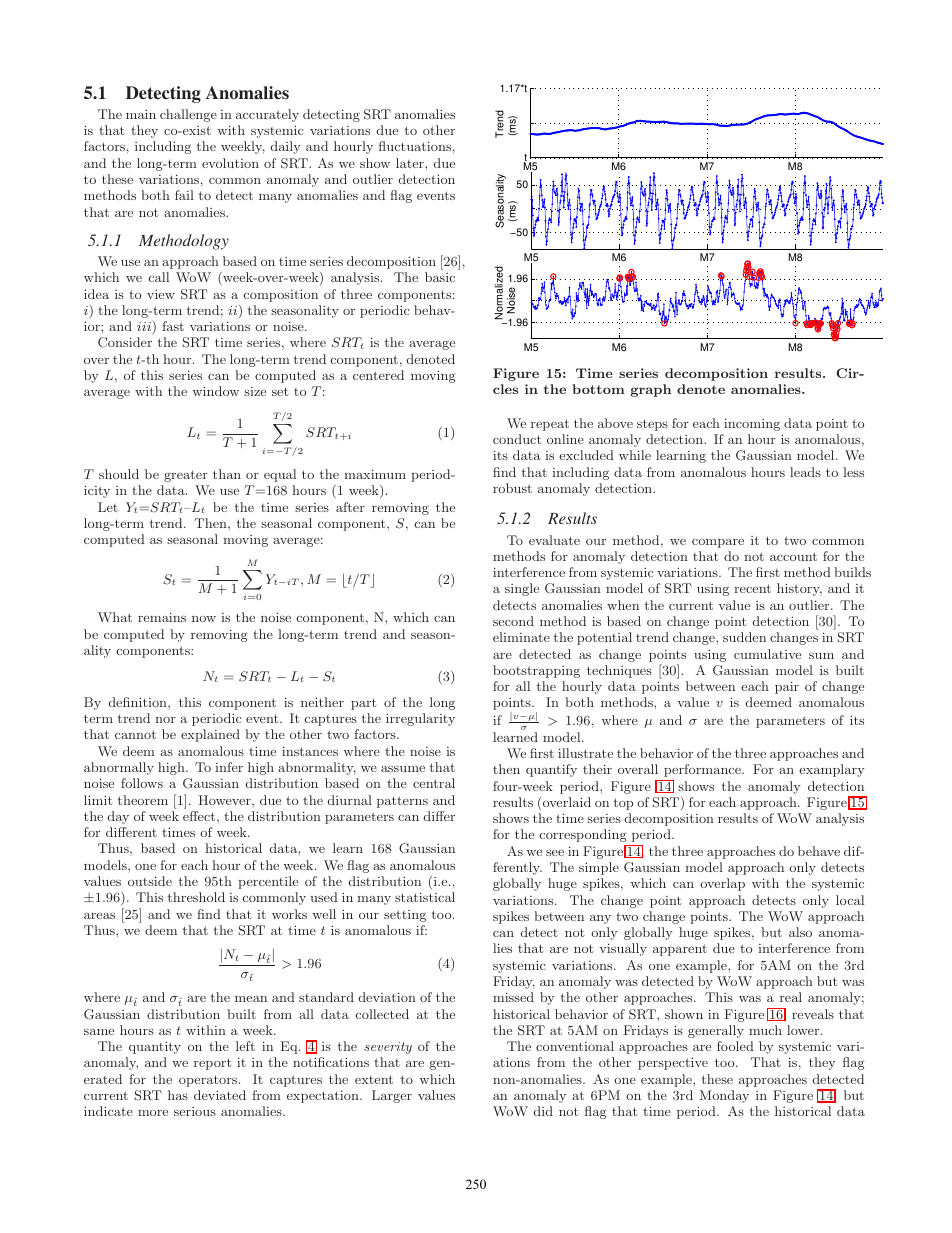  Describe the element at coordinates (724, 1096) in the screenshot. I see `Monday` at that location.
